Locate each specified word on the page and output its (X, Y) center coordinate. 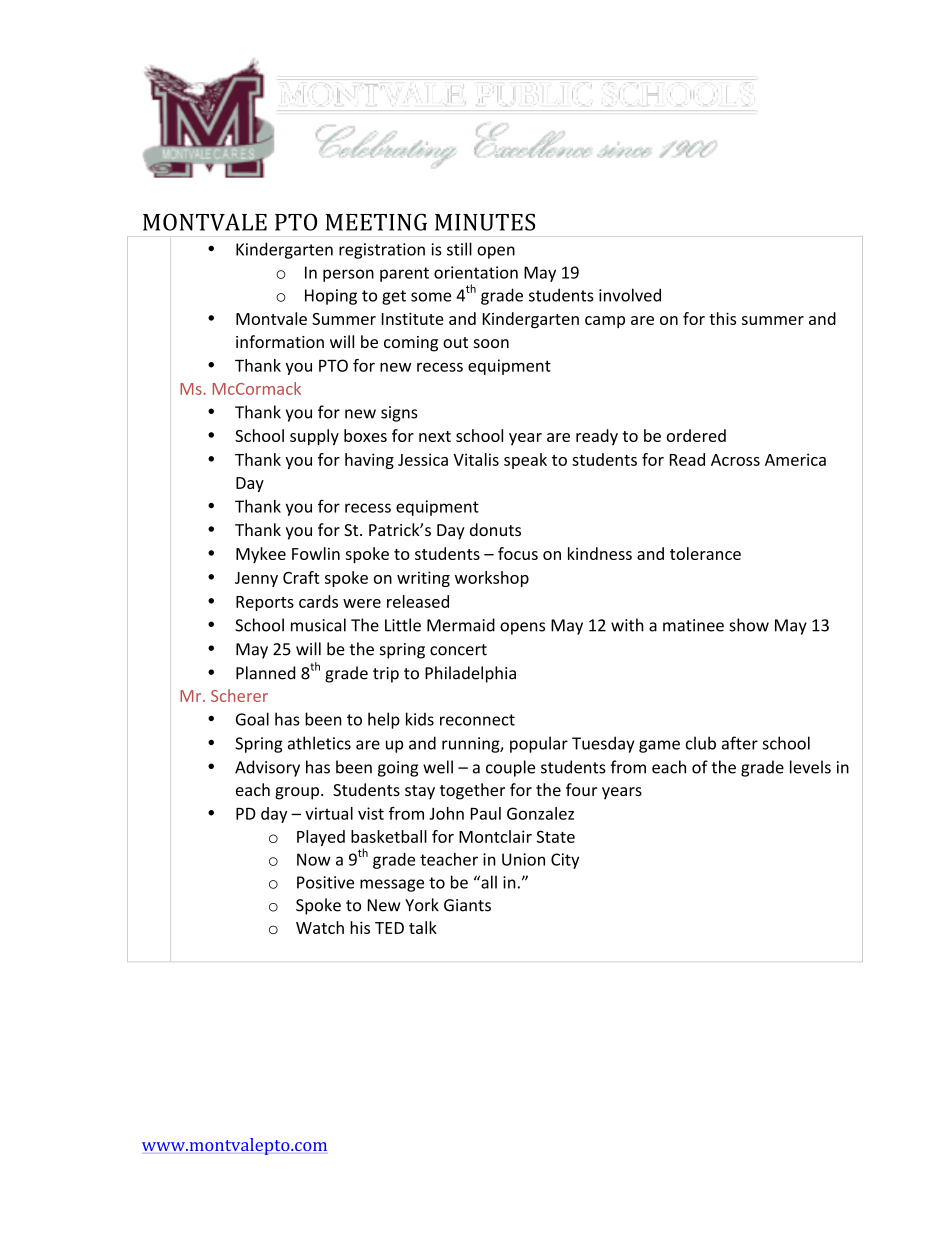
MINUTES (485, 222)
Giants (467, 905)
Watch (320, 927)
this (722, 318)
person (348, 275)
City (565, 861)
